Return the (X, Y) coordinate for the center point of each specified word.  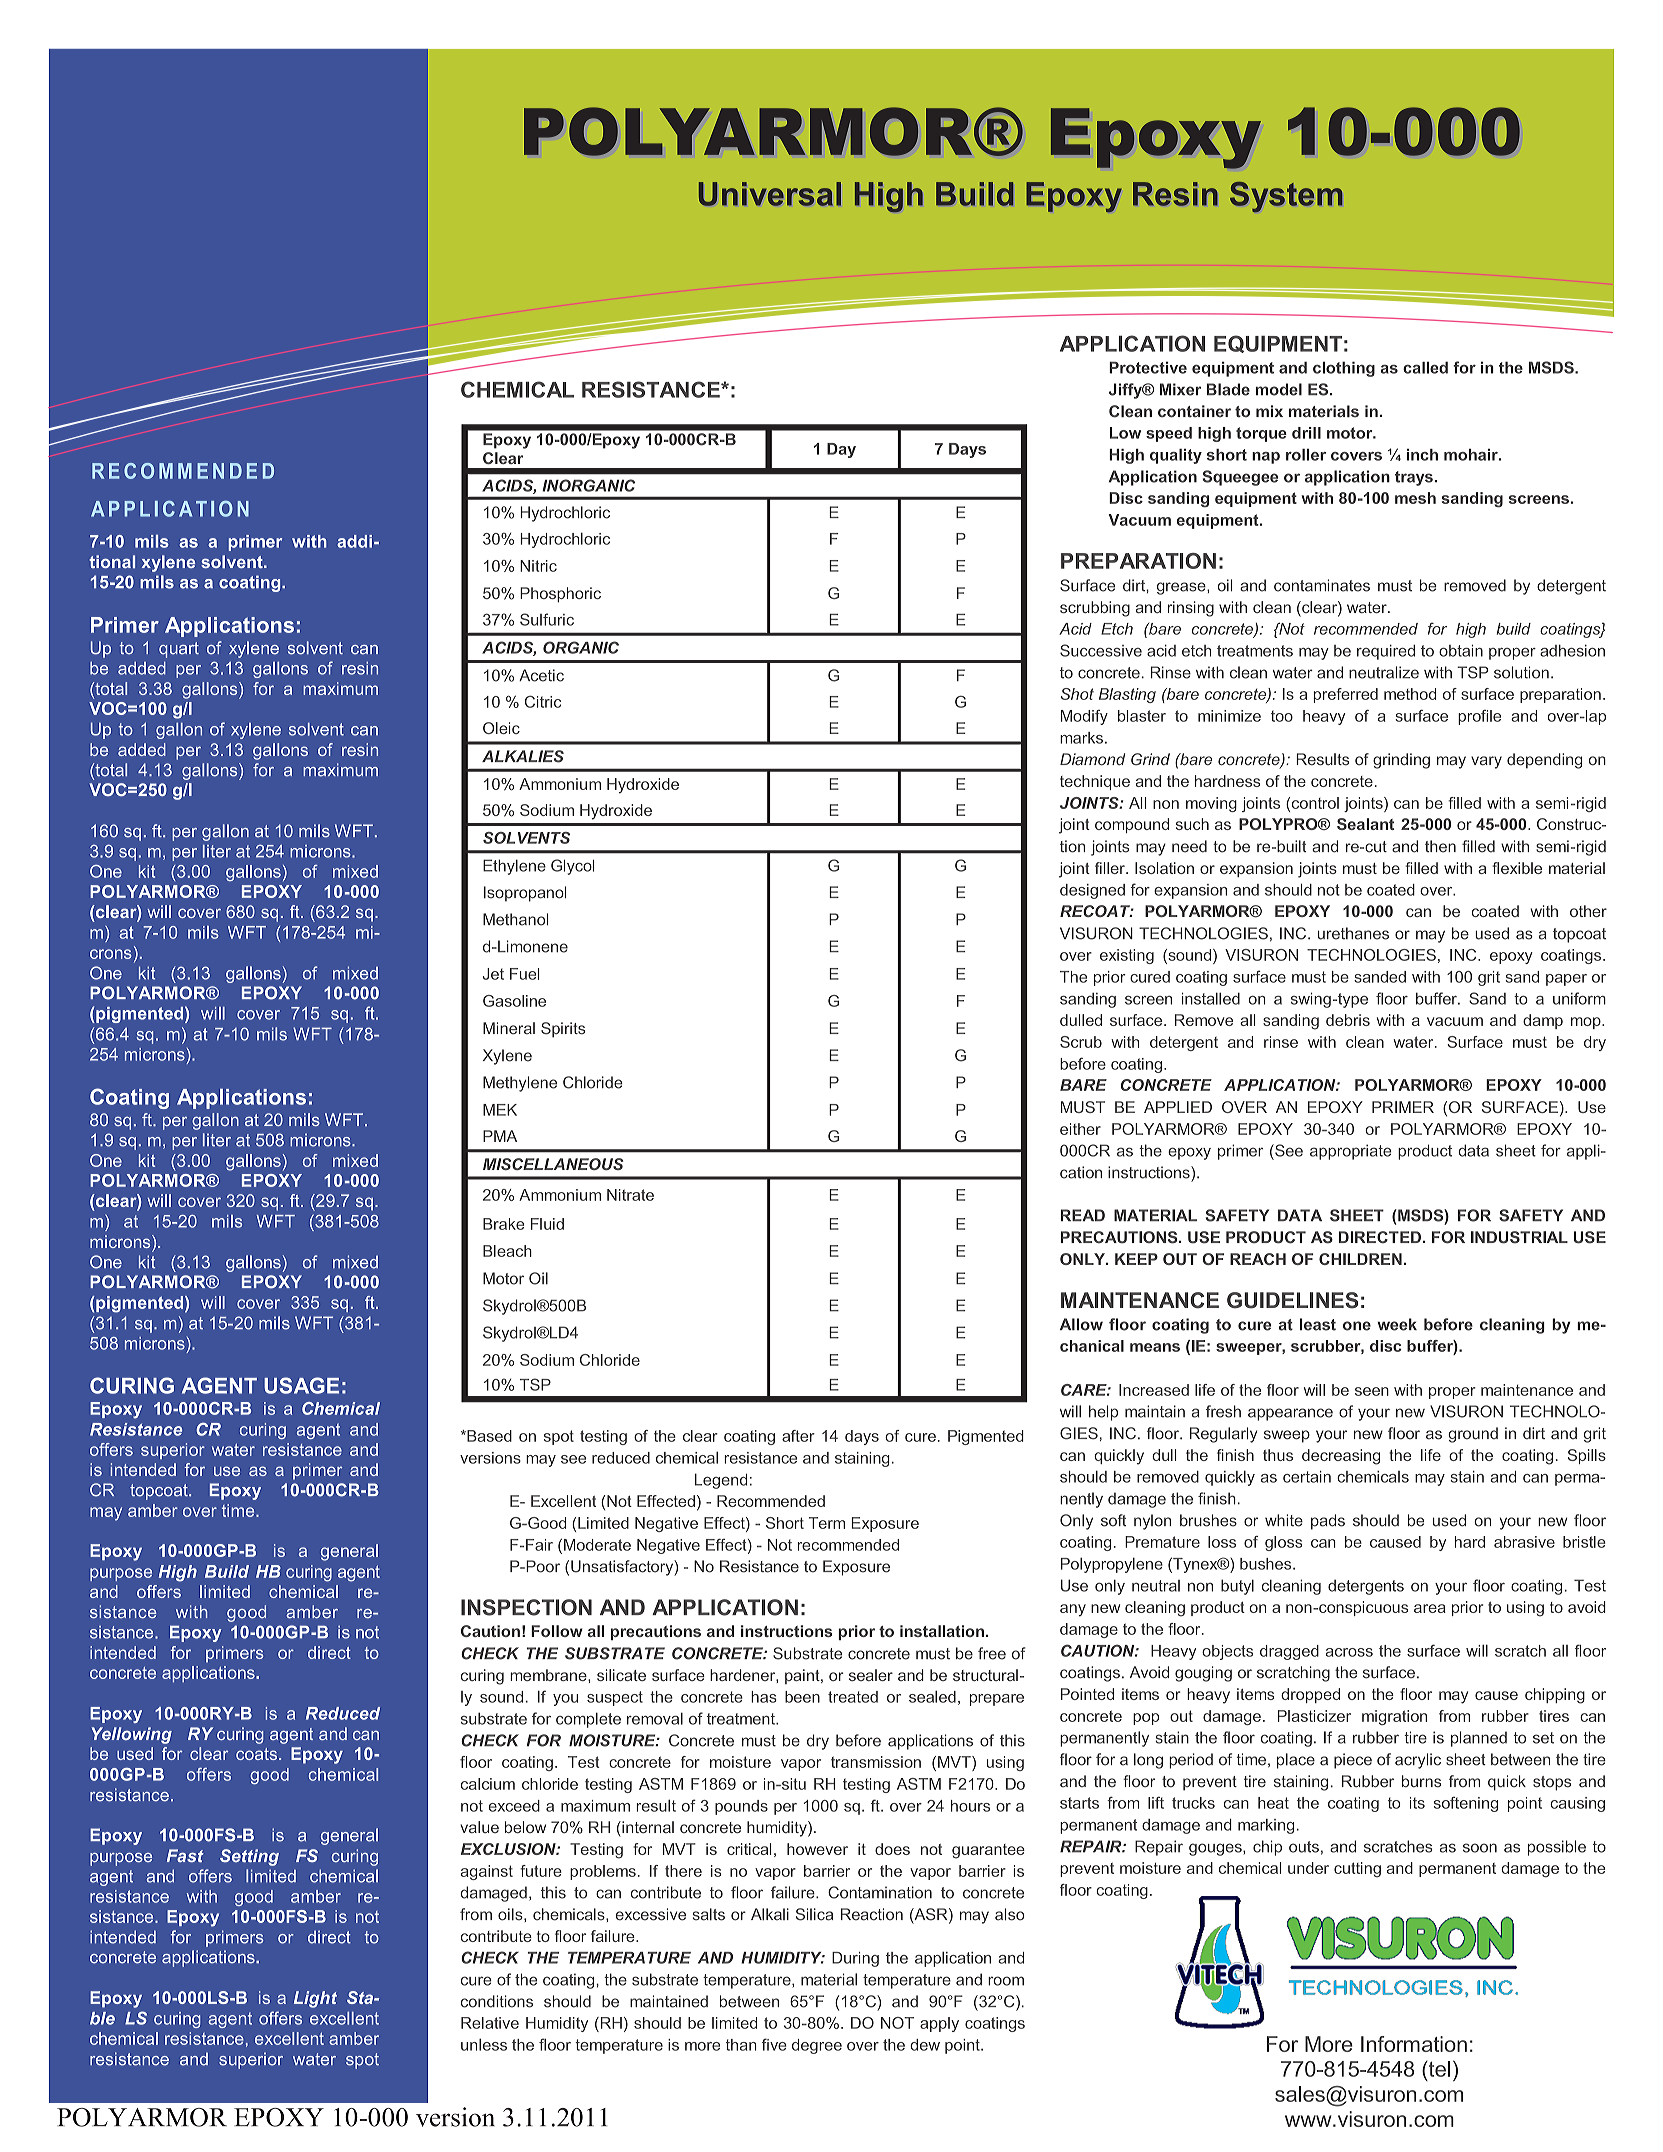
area (1430, 1608)
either (1080, 1129)
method (1410, 694)
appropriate (1351, 1152)
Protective (1148, 367)
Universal (770, 194)
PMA (500, 1136)
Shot (1077, 694)
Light (315, 1999)
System (1286, 197)
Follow (557, 1631)
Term (827, 1523)
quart (179, 650)
